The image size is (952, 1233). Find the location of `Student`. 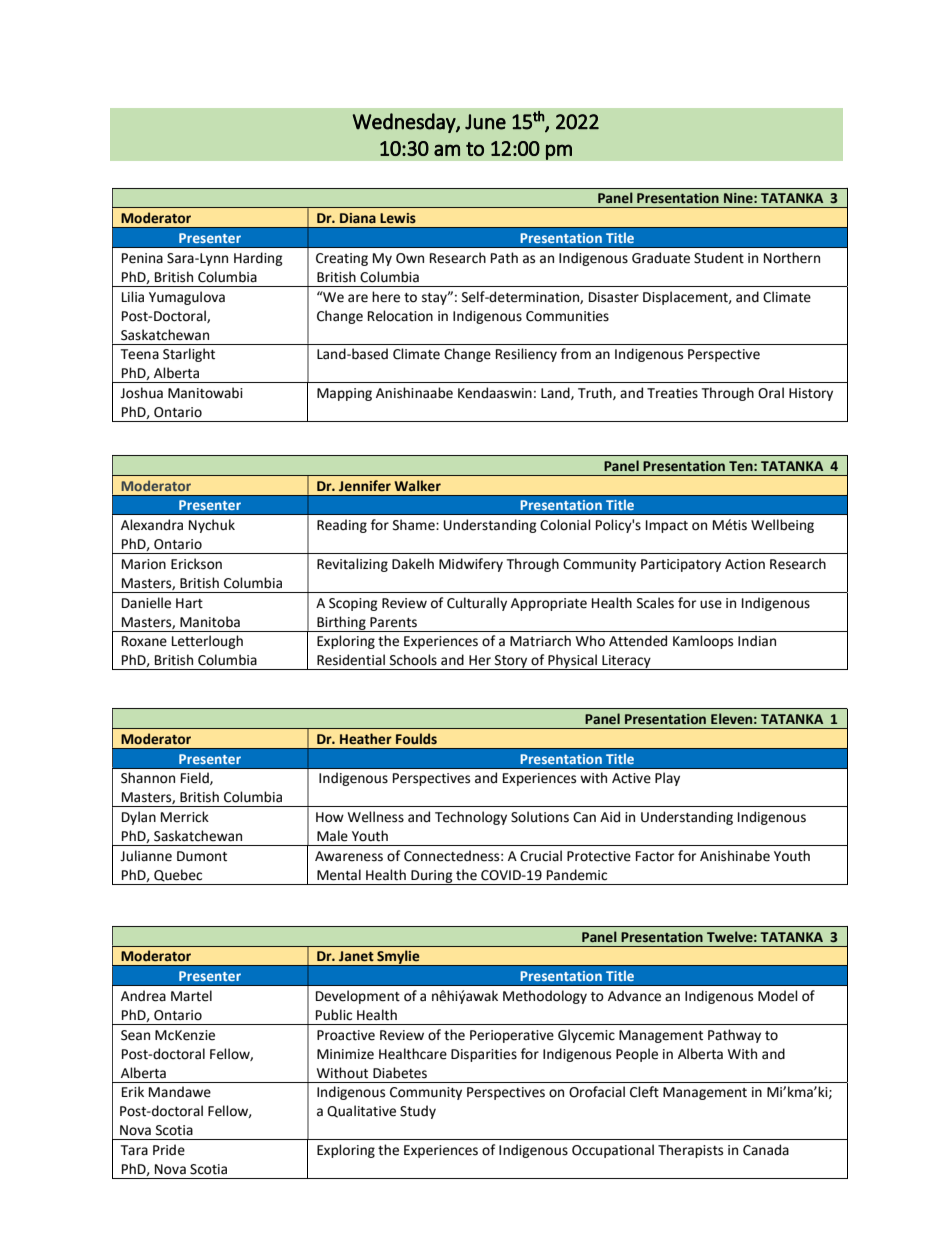

Student is located at coordinates (719, 258).
